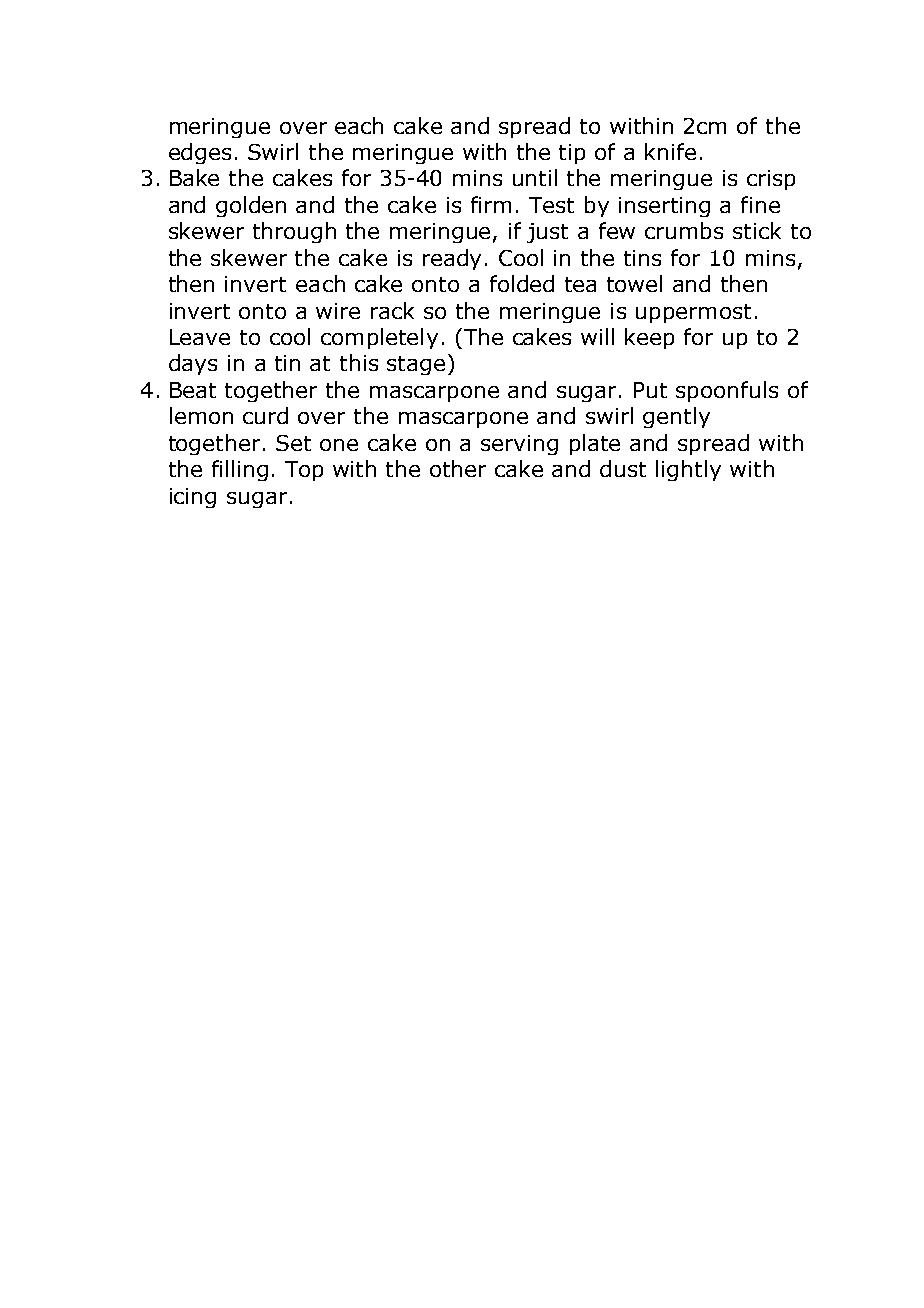 This screenshot has height=1308, width=924. I want to click on knife, so click(670, 151).
